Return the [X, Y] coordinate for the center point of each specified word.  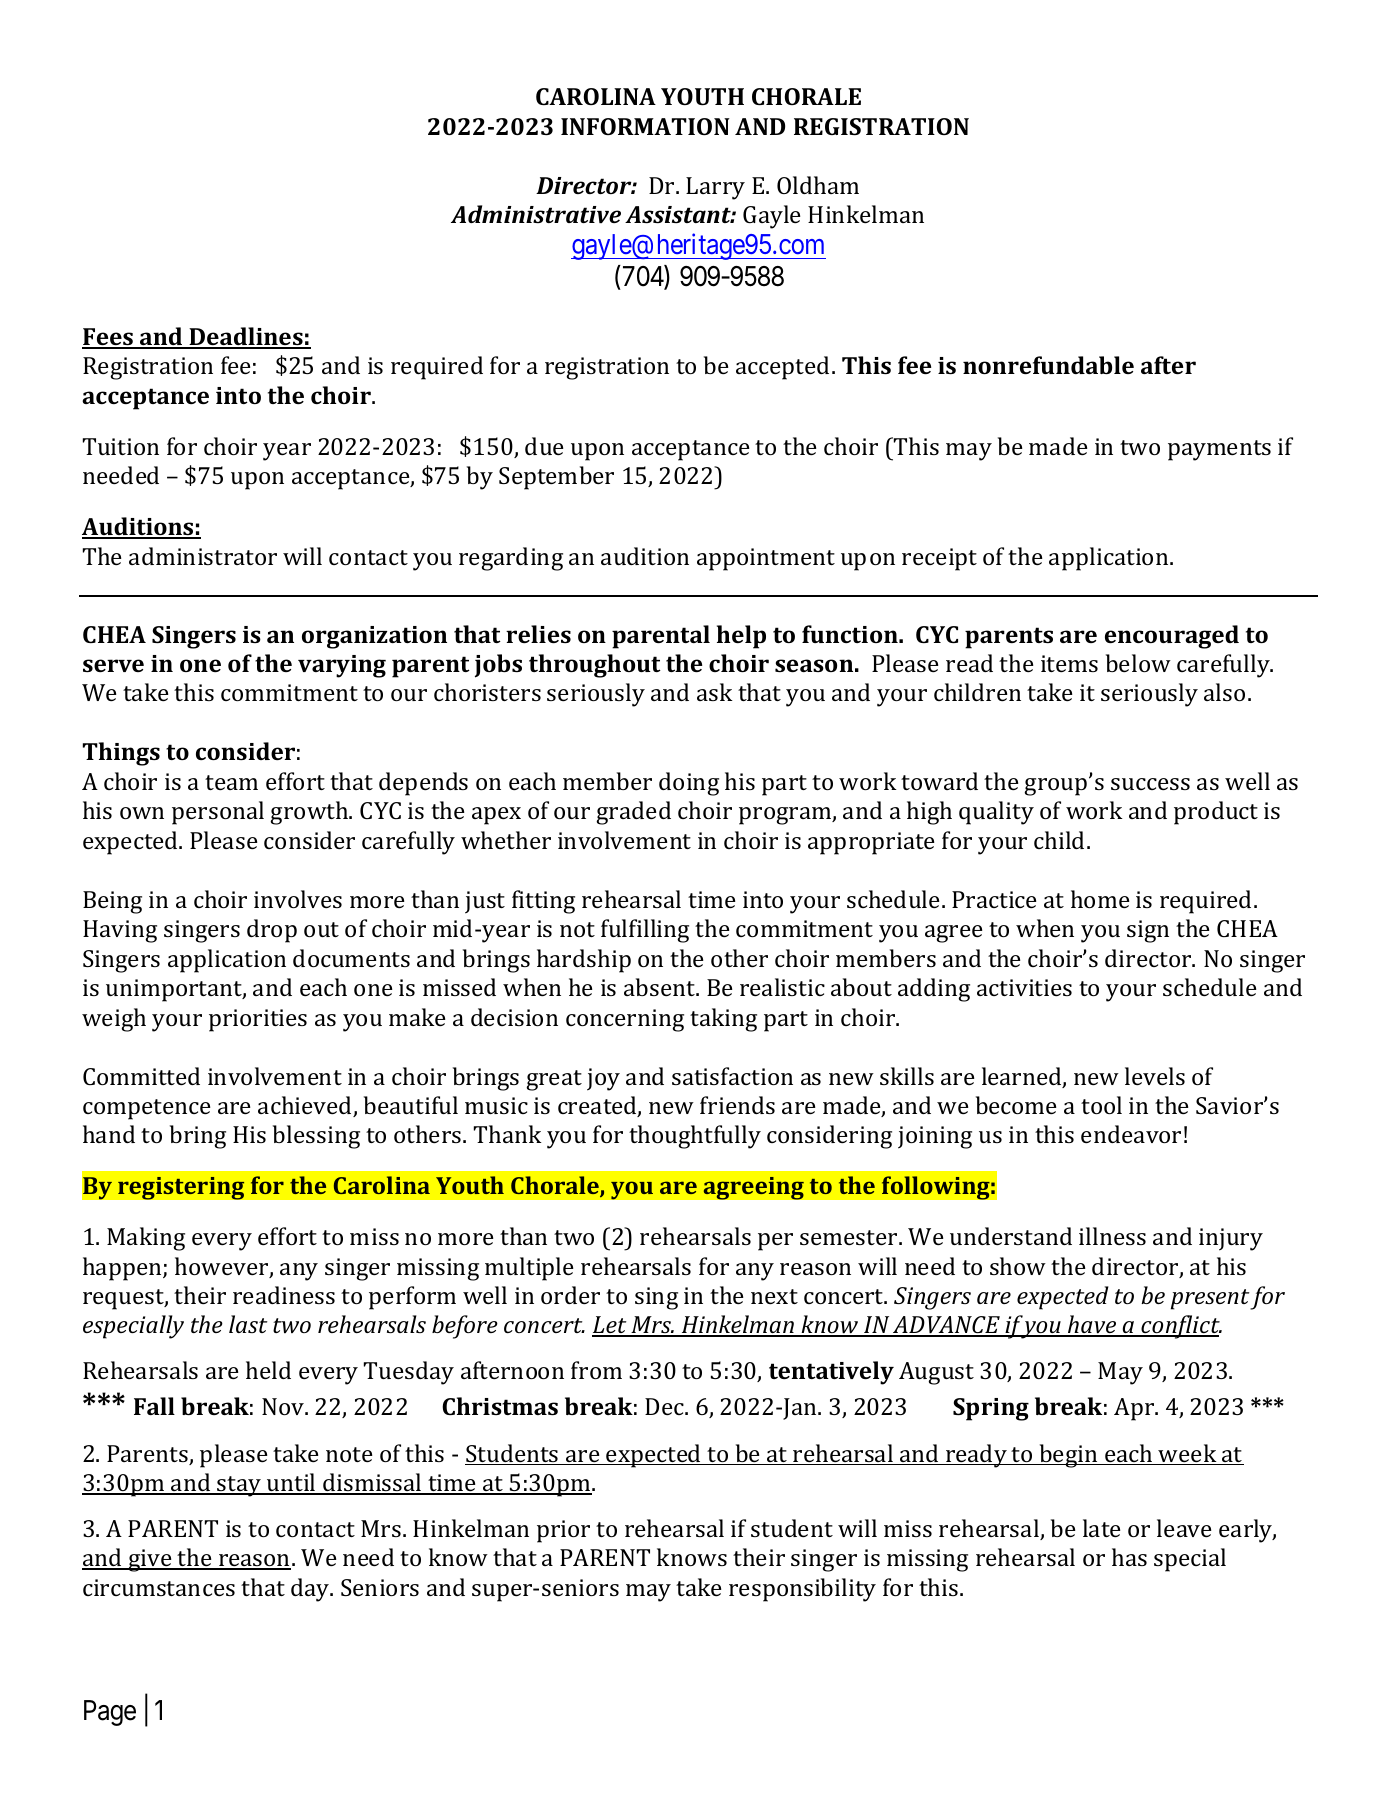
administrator [203, 556]
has [1129, 1557]
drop [272, 931]
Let [610, 1326]
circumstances [159, 1587]
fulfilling [645, 931]
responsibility [802, 1590]
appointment [766, 559]
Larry [715, 188]
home [1100, 899]
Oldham [818, 185]
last [248, 1324]
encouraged [1172, 637]
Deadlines [246, 337]
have [1092, 1326]
